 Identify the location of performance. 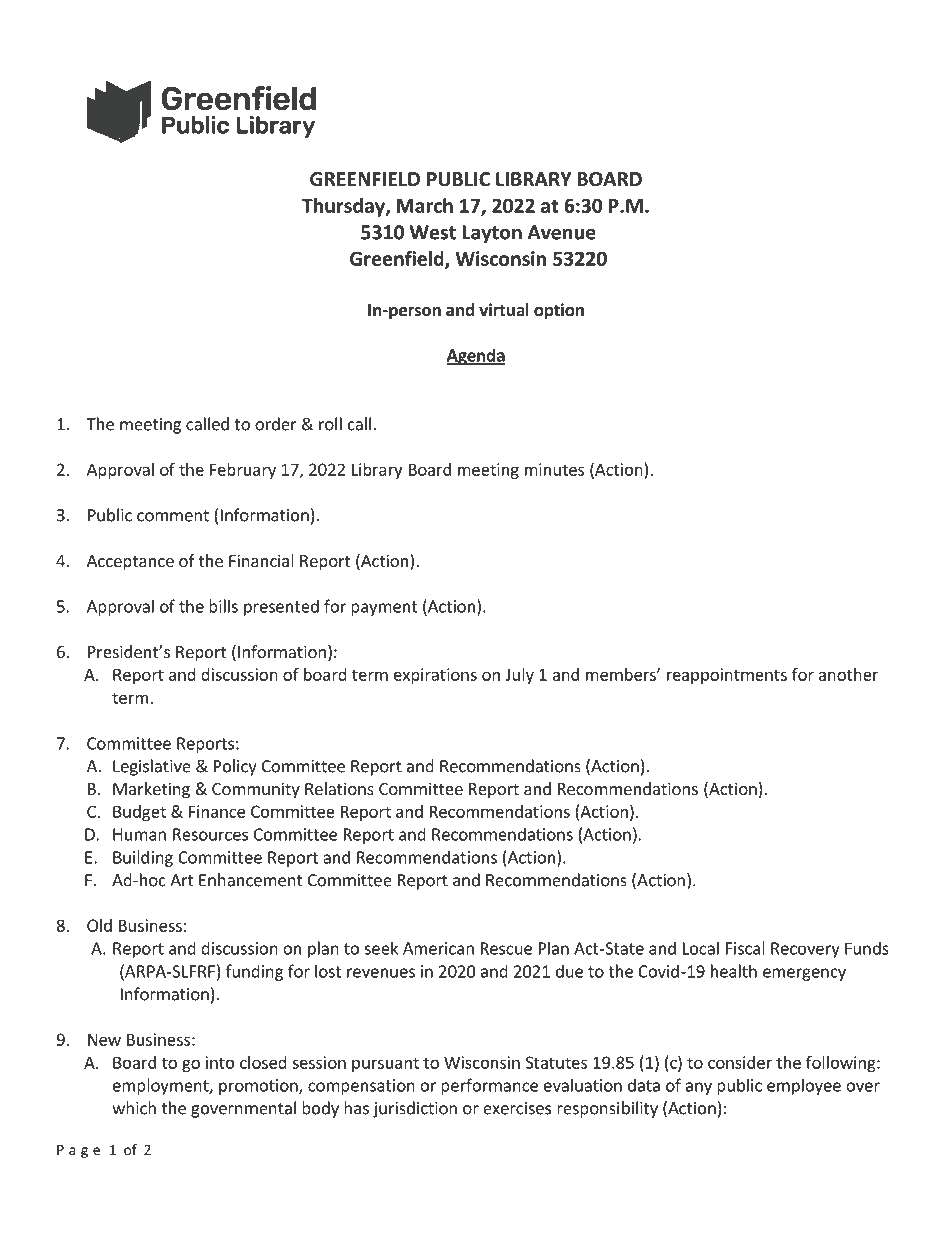
(489, 1086).
